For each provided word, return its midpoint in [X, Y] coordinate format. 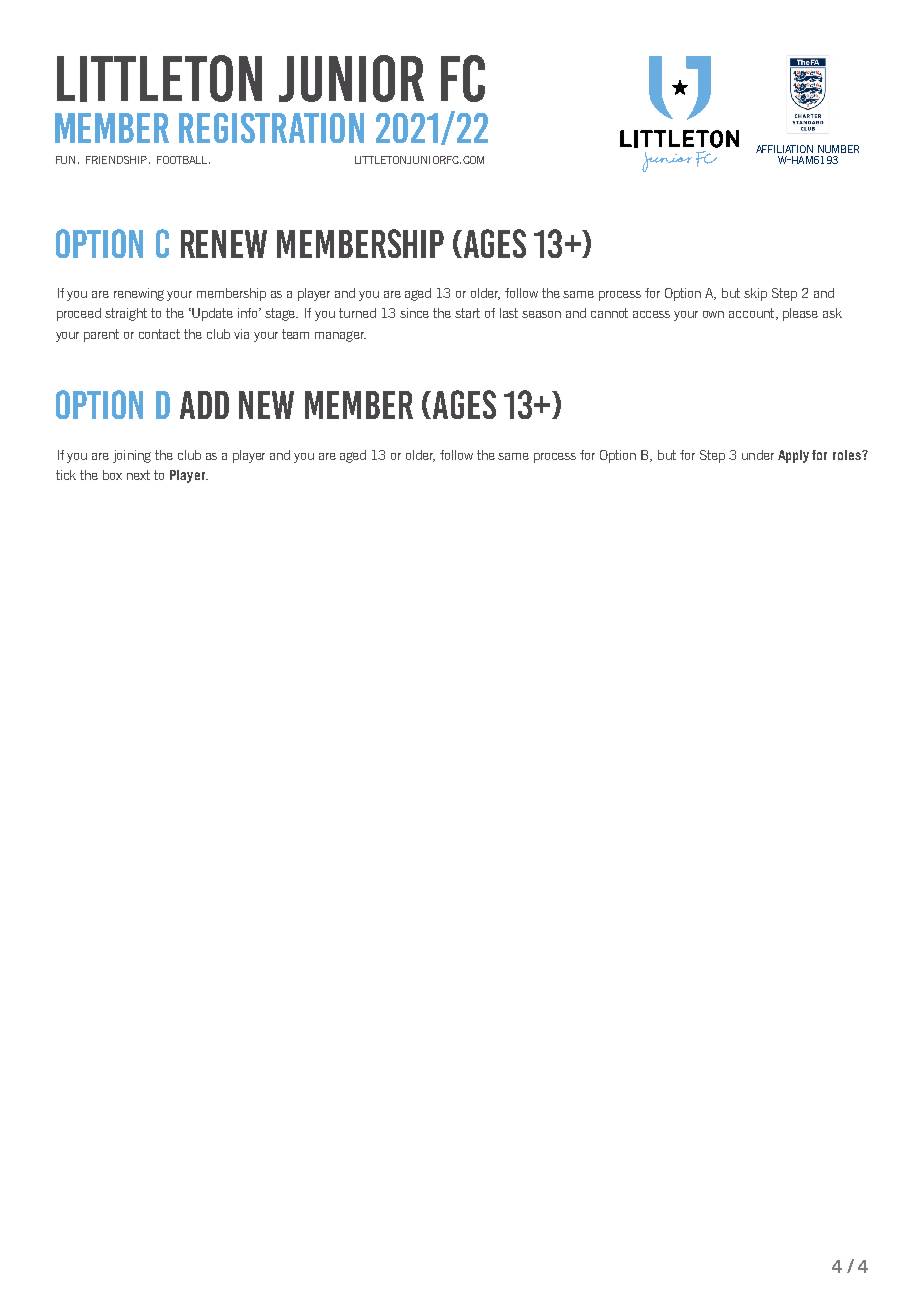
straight [126, 314]
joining [132, 456]
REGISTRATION [271, 128]
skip [755, 294]
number [838, 149]
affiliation [784, 149]
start [467, 313]
